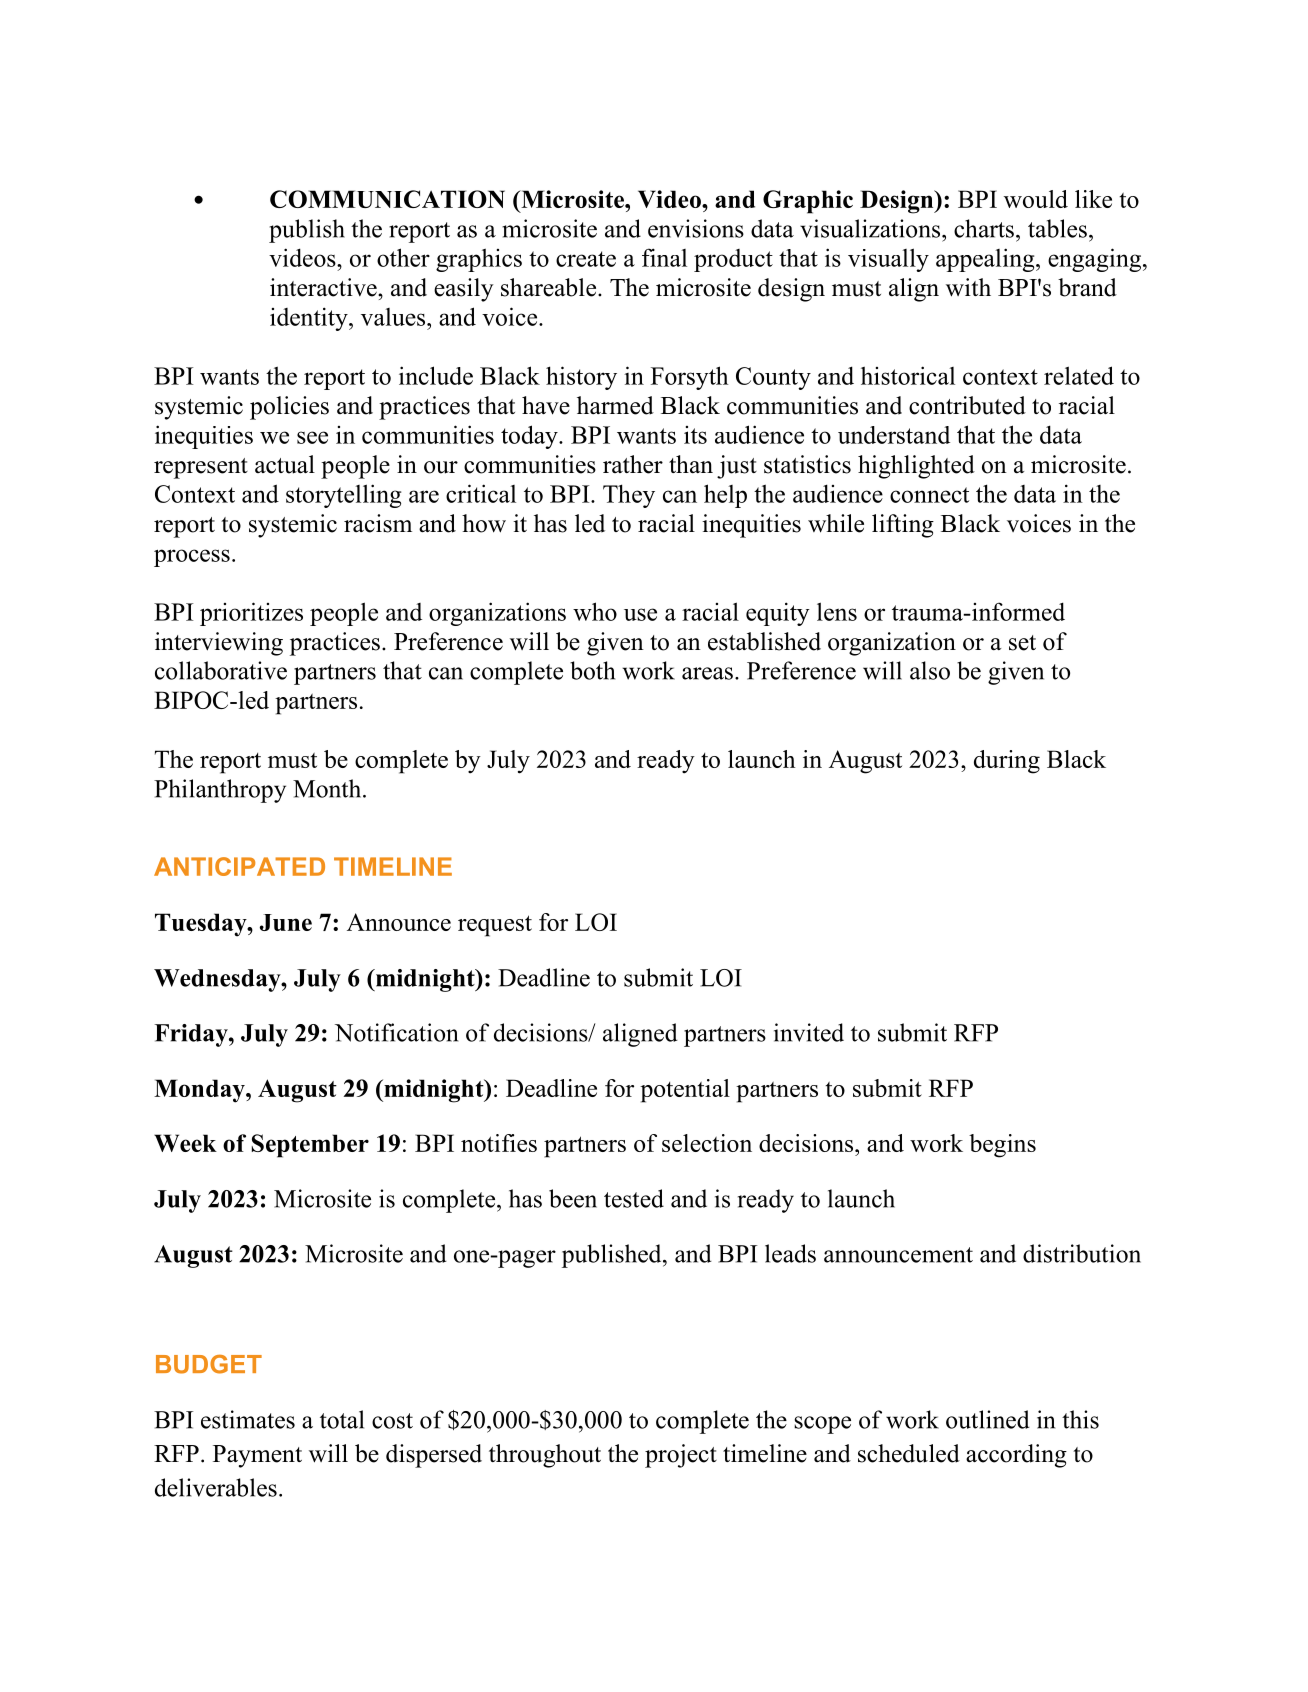 The width and height of the image is (1308, 1692). Describe the element at coordinates (495, 926) in the image. I see `request` at that location.
